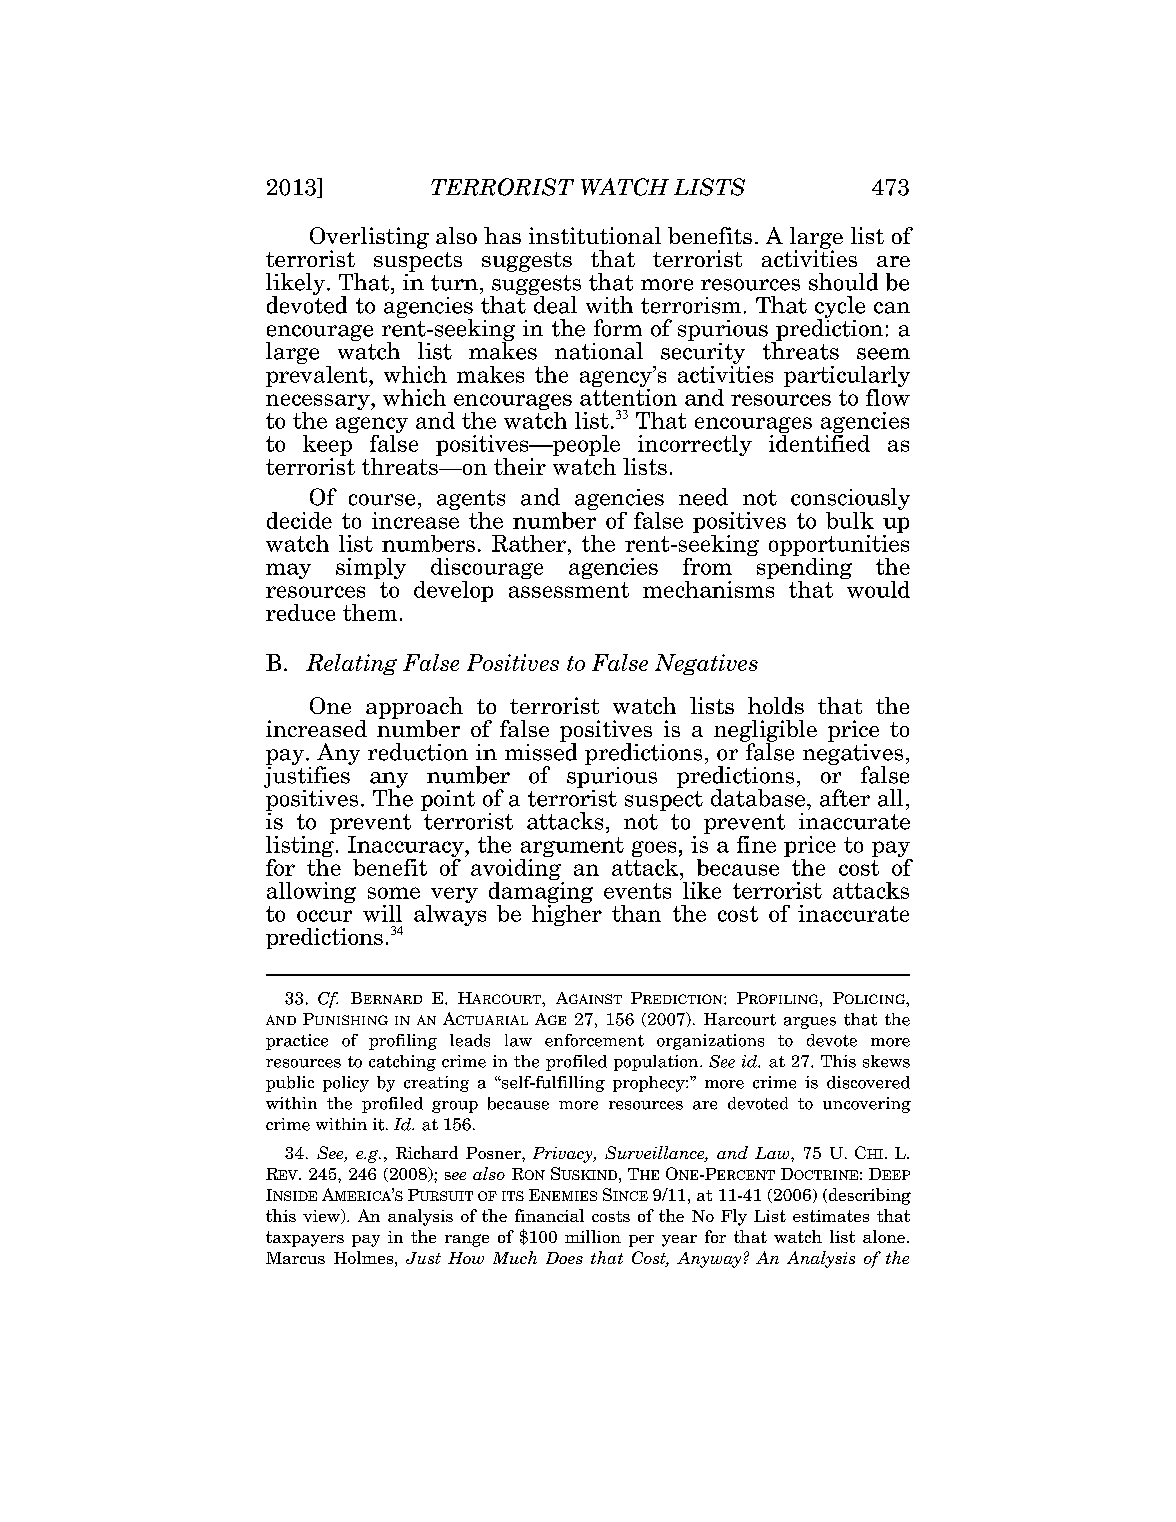 The height and width of the screenshot is (1522, 1176). What do you see at coordinates (371, 568) in the screenshot?
I see `simply` at bounding box center [371, 568].
